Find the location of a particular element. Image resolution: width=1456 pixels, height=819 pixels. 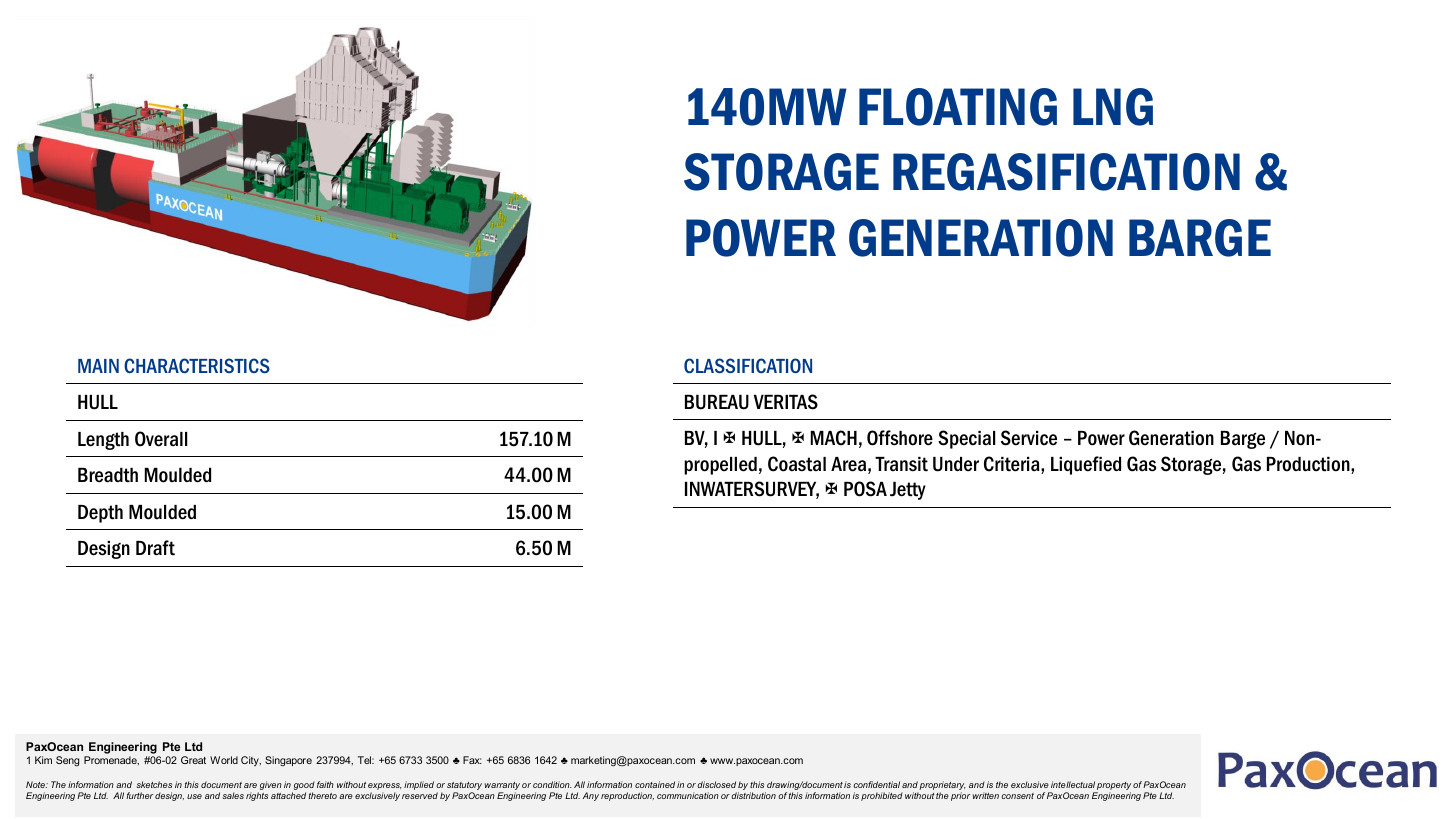

VERITAS is located at coordinates (786, 402).
